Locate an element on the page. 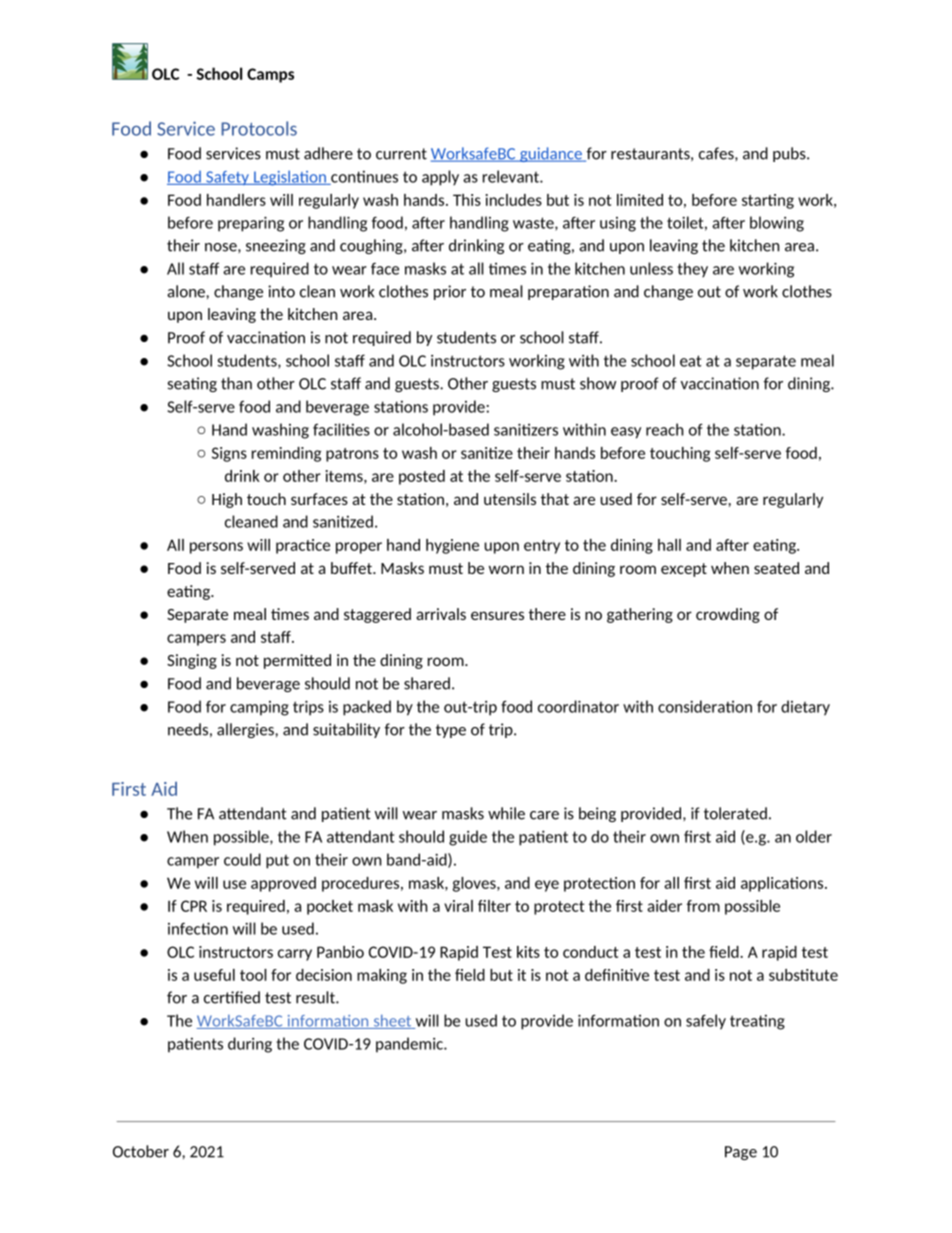 This image has width=952, height=1233. High is located at coordinates (227, 500).
